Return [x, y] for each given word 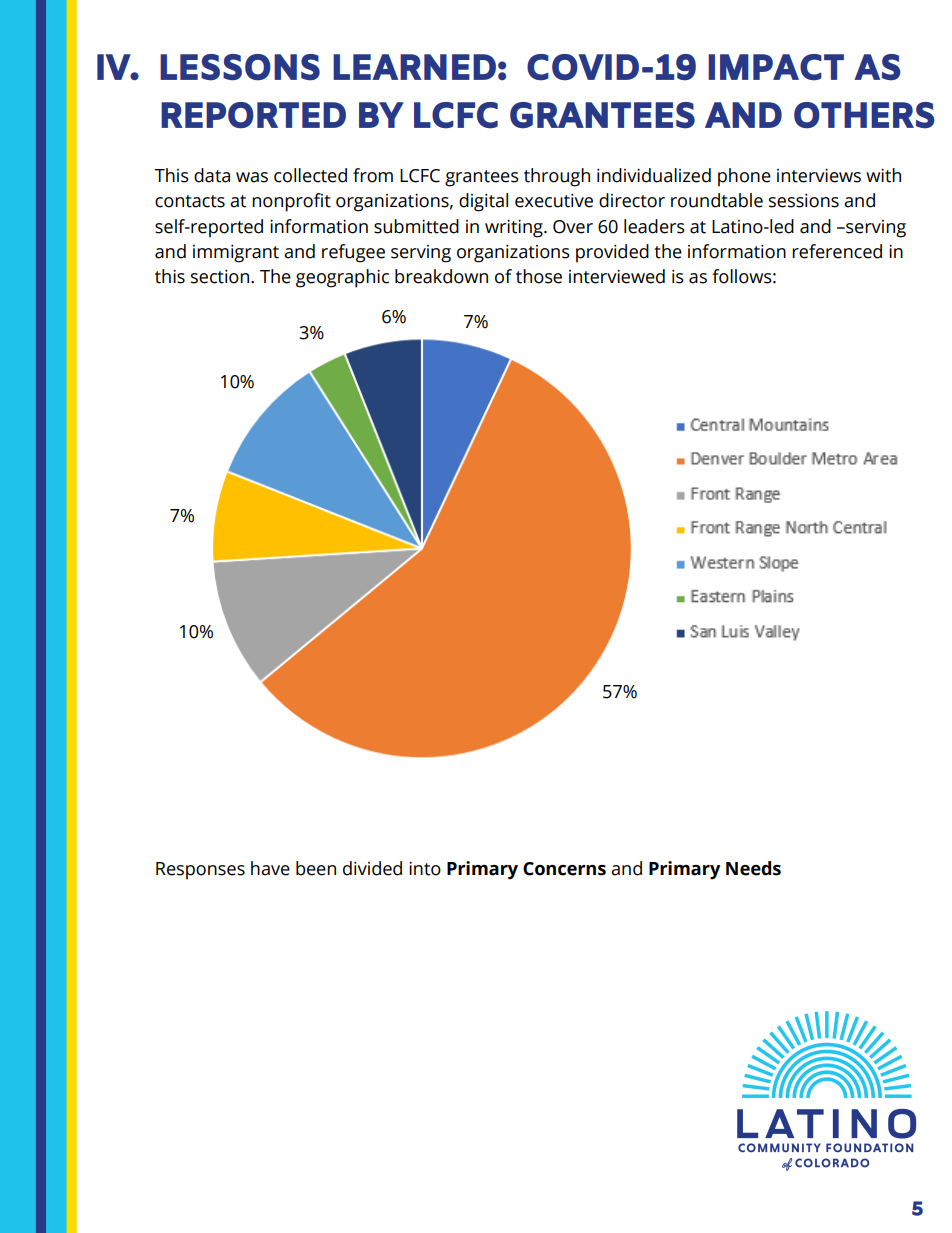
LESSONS [240, 67]
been [316, 868]
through [557, 177]
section [221, 277]
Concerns [564, 869]
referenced [837, 251]
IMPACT [776, 67]
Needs [753, 868]
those [539, 276]
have [270, 868]
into [425, 869]
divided [372, 868]
